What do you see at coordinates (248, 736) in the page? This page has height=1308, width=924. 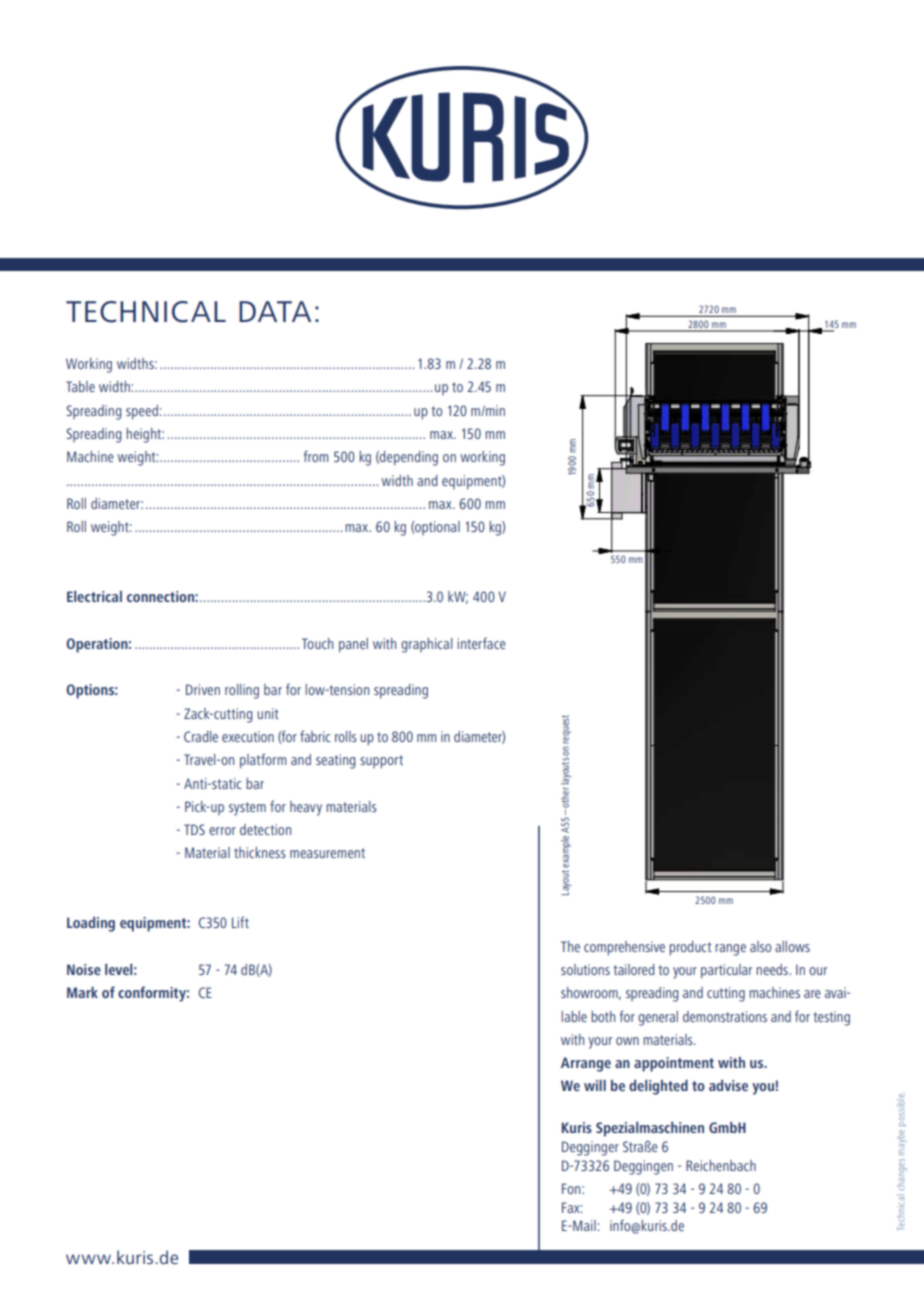 I see `execution` at bounding box center [248, 736].
